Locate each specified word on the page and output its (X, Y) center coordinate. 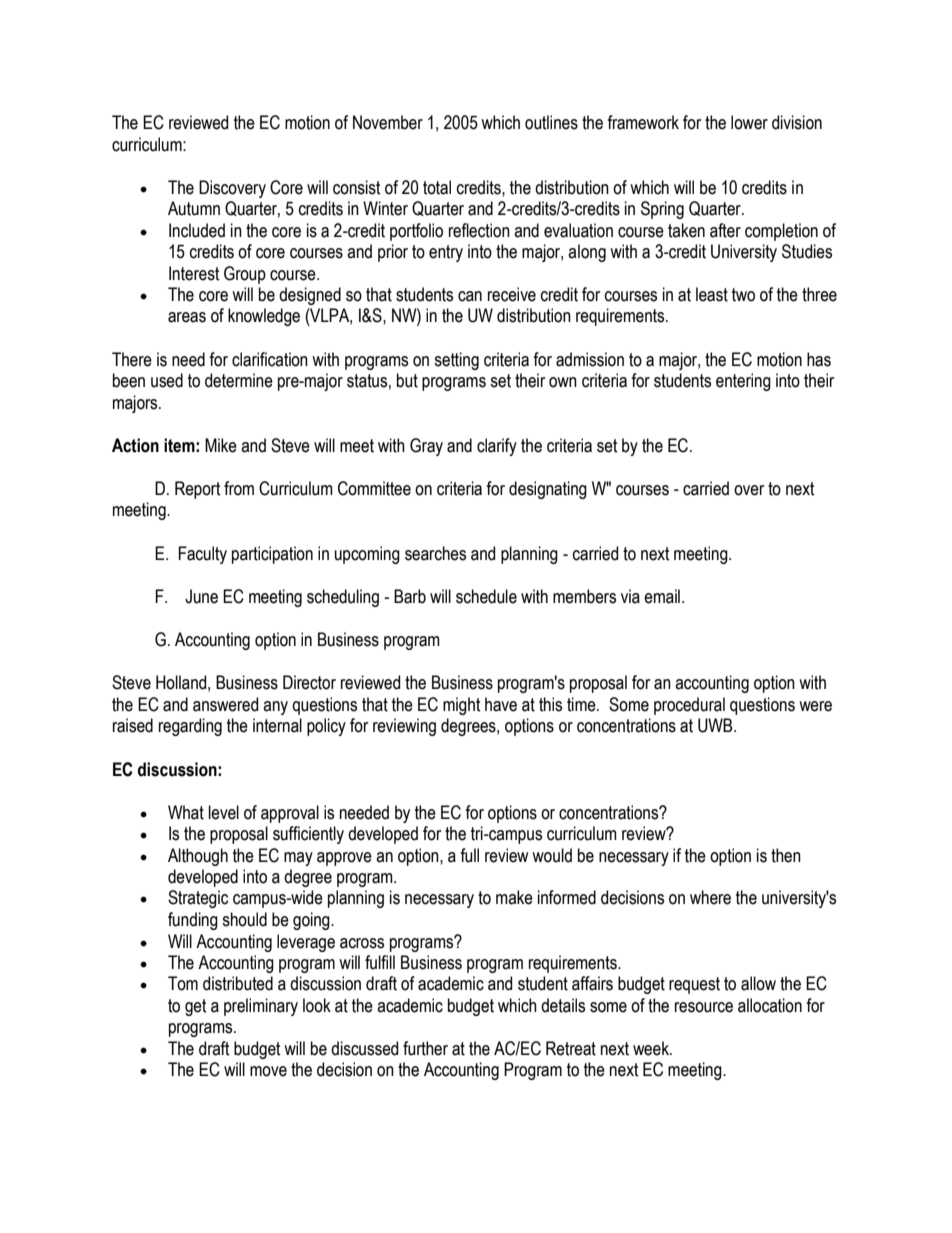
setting (456, 361)
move (268, 1071)
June (201, 596)
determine (239, 380)
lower (749, 122)
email (662, 596)
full (469, 855)
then (786, 855)
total (437, 187)
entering (743, 382)
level (224, 812)
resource (704, 1007)
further (425, 1048)
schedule (486, 596)
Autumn (194, 208)
